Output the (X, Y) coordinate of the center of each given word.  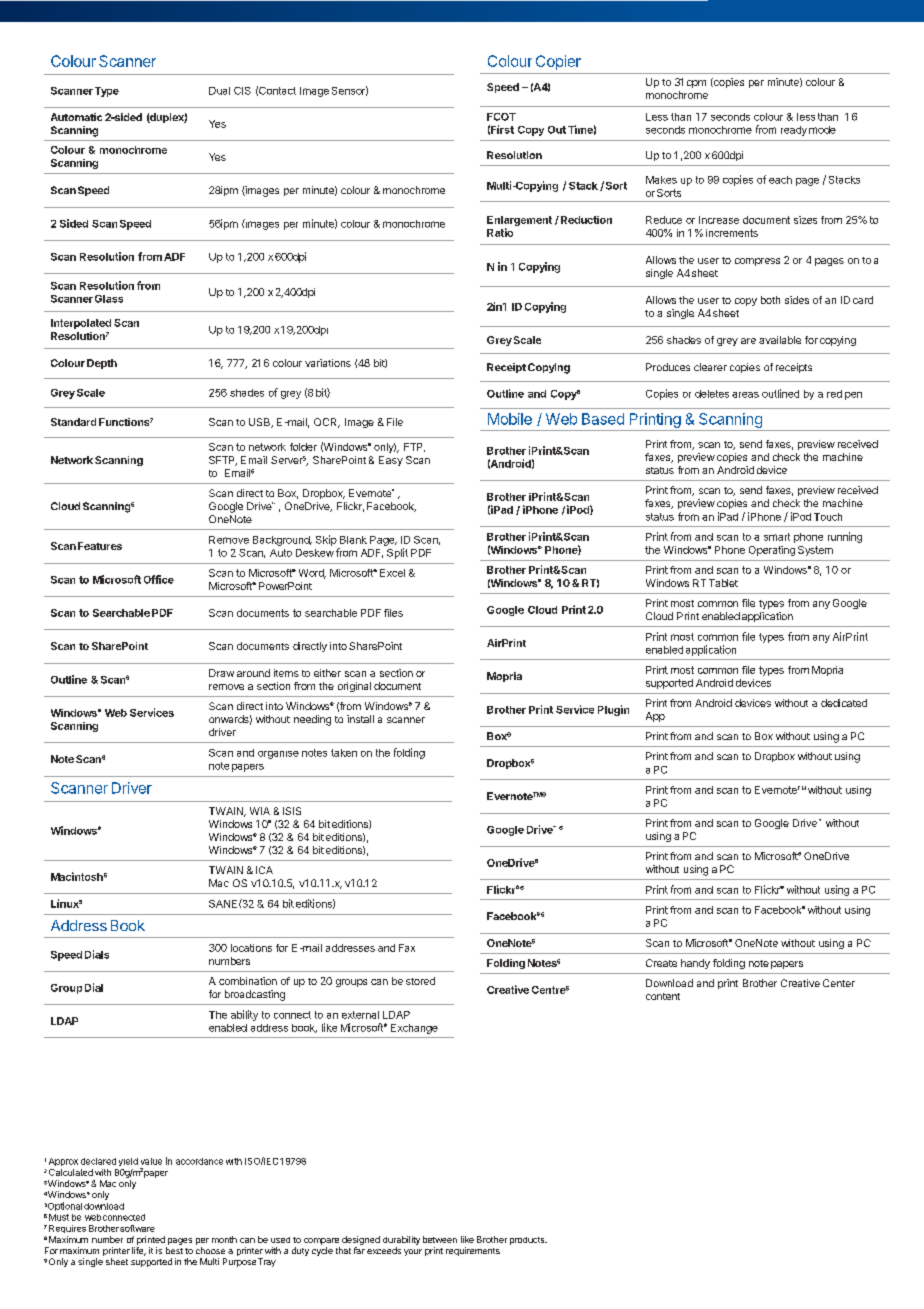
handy (695, 964)
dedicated (844, 703)
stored (420, 981)
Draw (221, 673)
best (174, 1250)
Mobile (510, 419)
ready (794, 131)
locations (251, 948)
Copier (558, 62)
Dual (219, 91)
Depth (102, 364)
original (354, 687)
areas (745, 395)
